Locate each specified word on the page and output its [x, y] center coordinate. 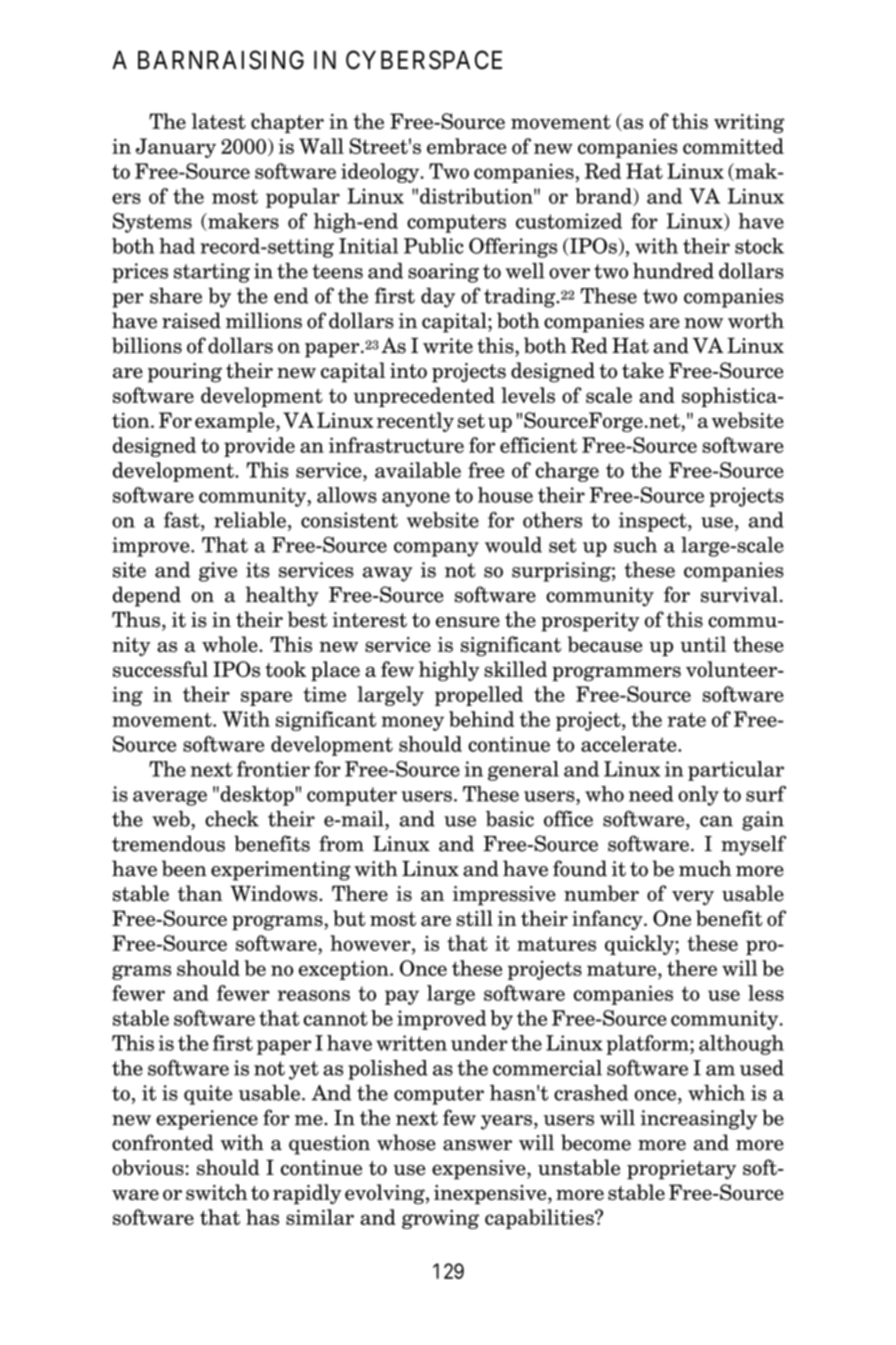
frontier [273, 769]
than [200, 893]
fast [183, 520]
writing [749, 123]
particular [736, 771]
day [438, 297]
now [703, 323]
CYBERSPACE [424, 60]
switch [217, 1192]
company [436, 549]
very [693, 898]
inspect [654, 522]
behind [481, 719]
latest [219, 121]
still [475, 918]
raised [191, 320]
